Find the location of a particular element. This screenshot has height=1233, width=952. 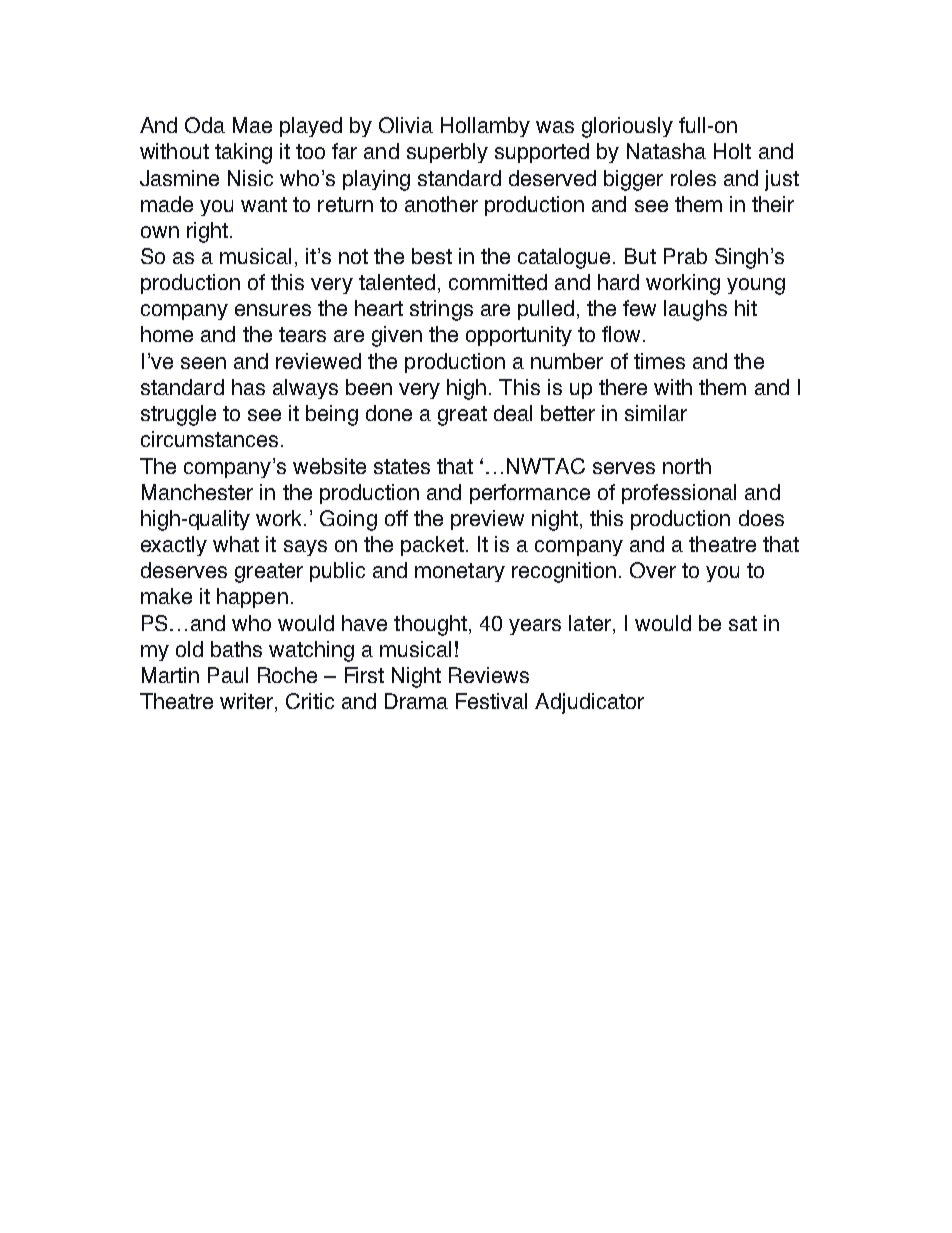

superbly is located at coordinates (447, 153).
